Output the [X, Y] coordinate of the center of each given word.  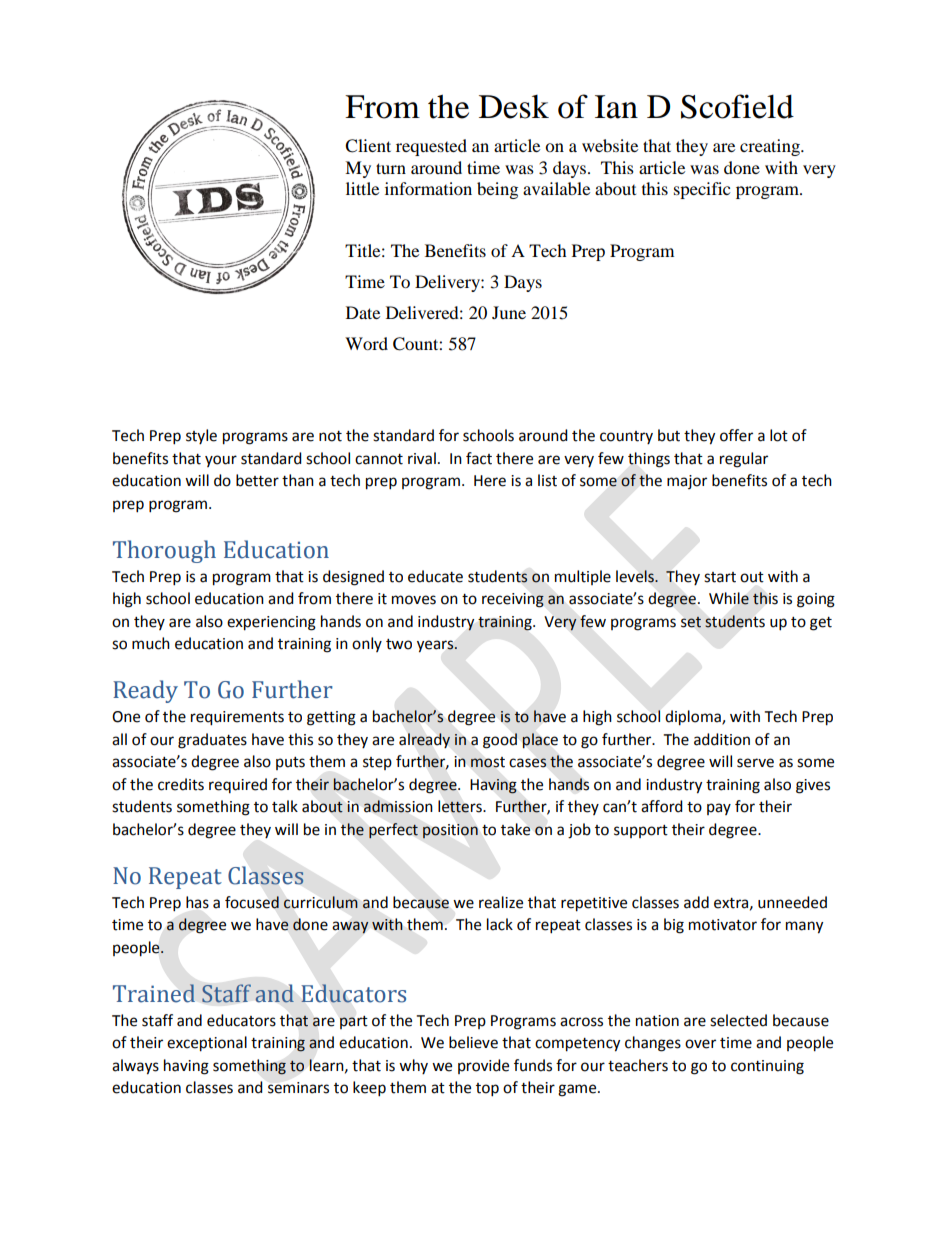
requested [431, 147]
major [687, 482]
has [197, 902]
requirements [237, 718]
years [436, 646]
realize [501, 902]
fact [479, 458]
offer [736, 435]
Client [368, 146]
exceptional [207, 1044]
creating [771, 147]
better [257, 480]
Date [363, 312]
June [509, 312]
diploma [694, 718]
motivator [723, 925]
